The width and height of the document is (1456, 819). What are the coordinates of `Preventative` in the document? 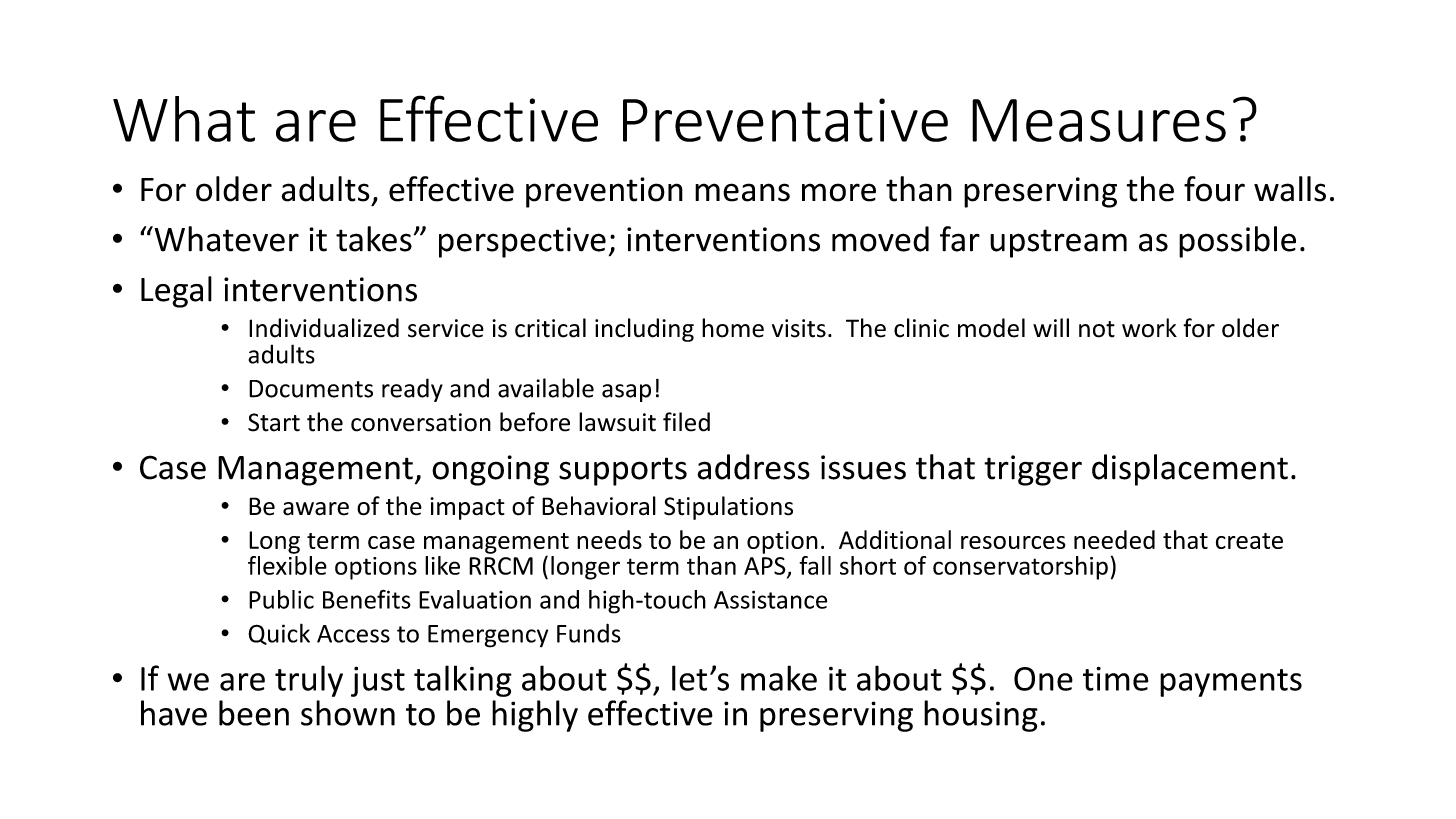 It's located at (785, 120).
